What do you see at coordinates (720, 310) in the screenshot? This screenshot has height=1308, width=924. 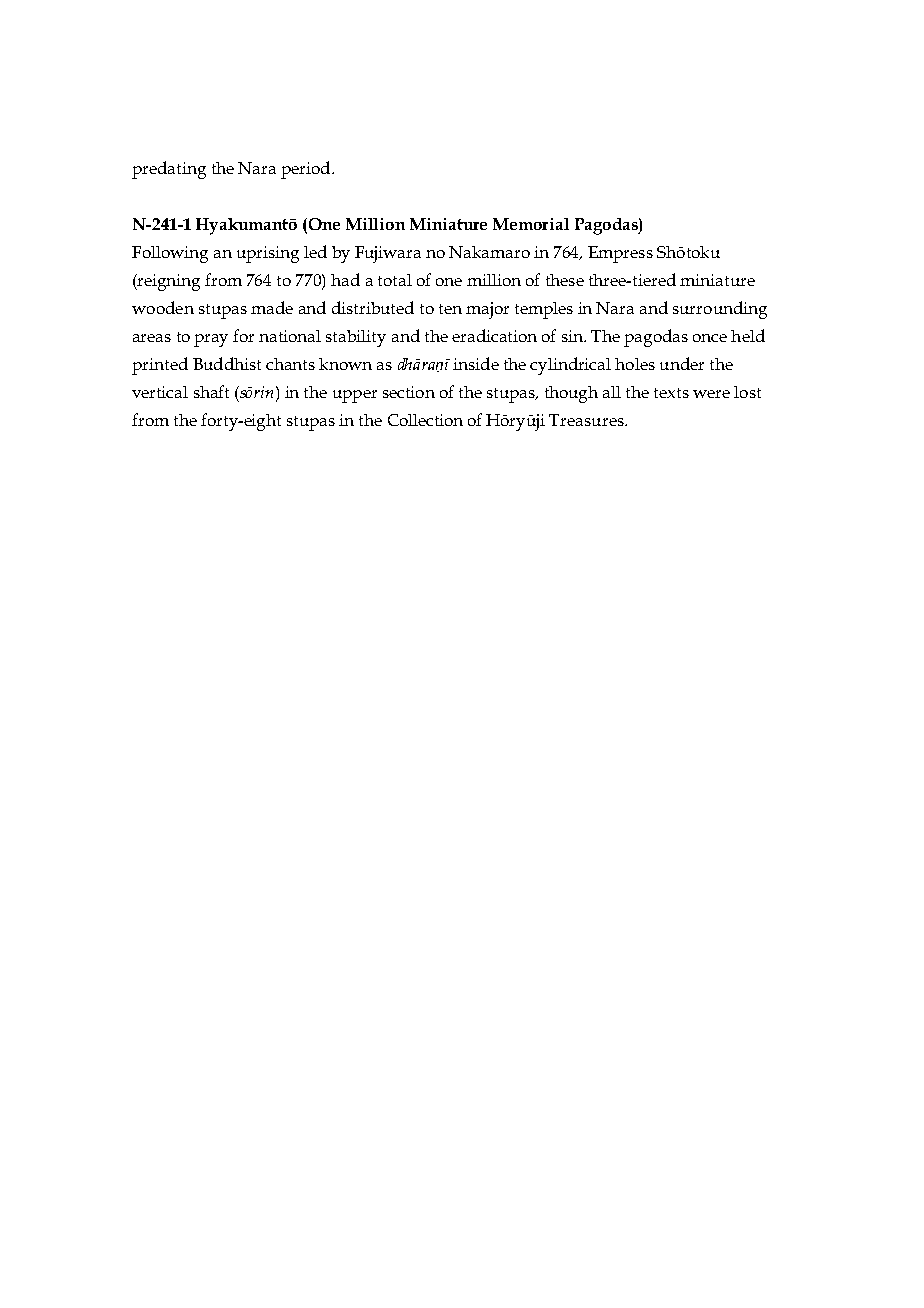 I see `surrounding` at bounding box center [720, 310].
